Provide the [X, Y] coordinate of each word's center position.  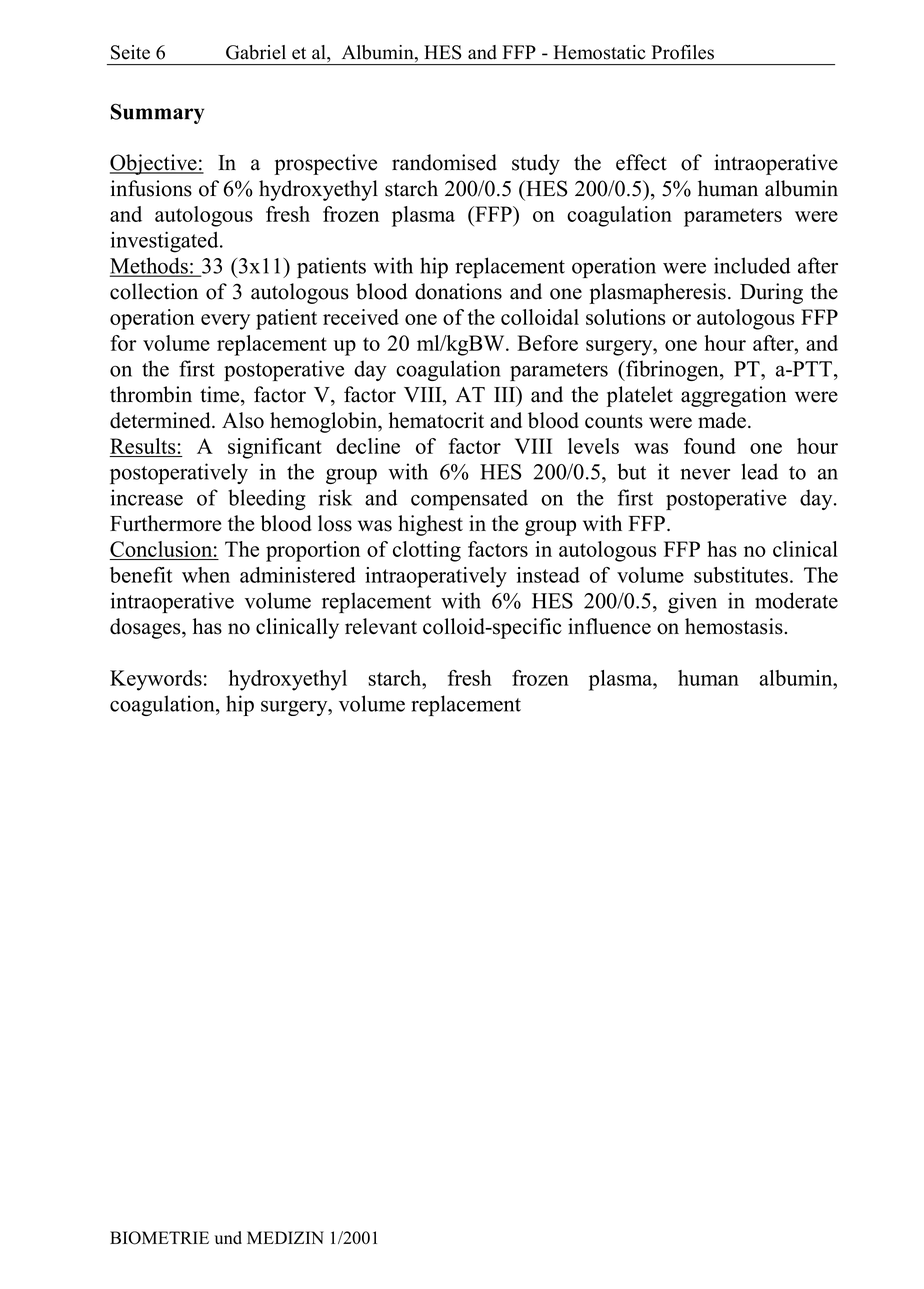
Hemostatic [600, 52]
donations [458, 291]
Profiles [683, 52]
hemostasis [735, 626]
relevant [381, 626]
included [752, 265]
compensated [469, 499]
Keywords [156, 680]
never [705, 474]
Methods [150, 266]
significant [275, 448]
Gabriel [256, 52]
